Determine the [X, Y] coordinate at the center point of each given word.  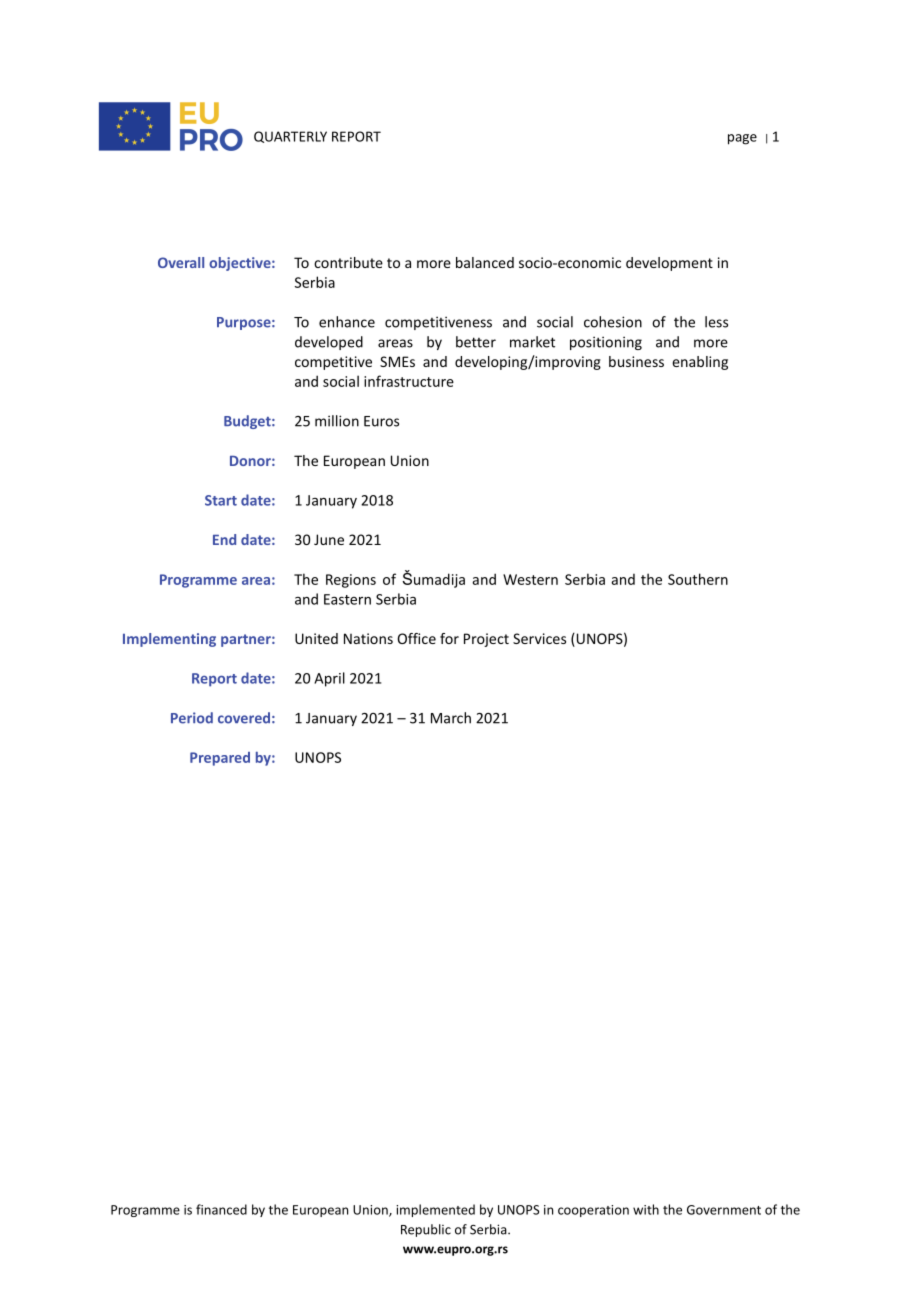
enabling [700, 363]
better [476, 342]
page [742, 139]
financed [221, 1209]
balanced [485, 262]
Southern [698, 579]
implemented [435, 1210]
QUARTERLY [290, 137]
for [449, 638]
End [224, 539]
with [646, 1209]
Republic [426, 1230]
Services [539, 638]
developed [329, 343]
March [451, 718]
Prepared [220, 759]
